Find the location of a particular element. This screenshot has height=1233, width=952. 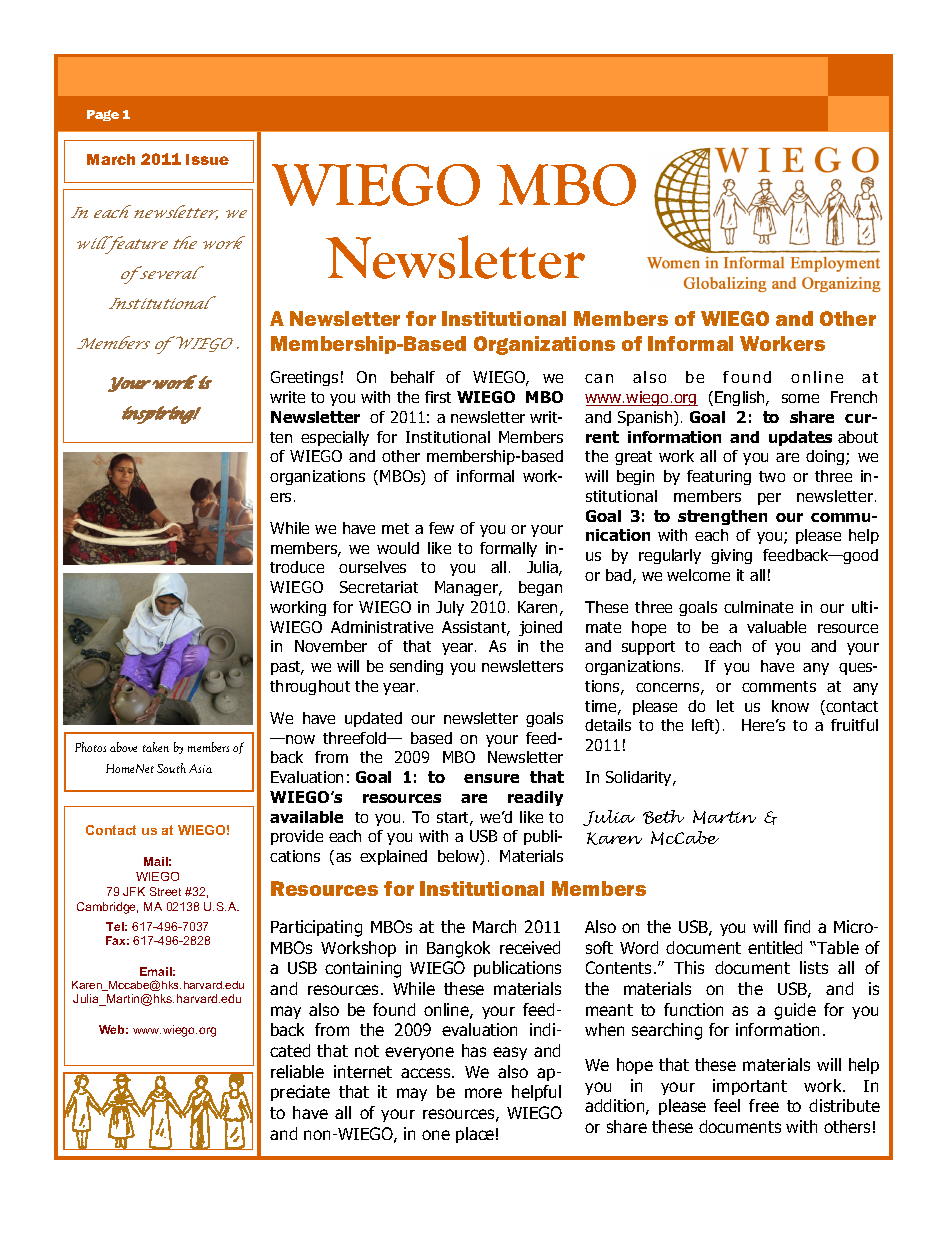

find is located at coordinates (797, 926).
